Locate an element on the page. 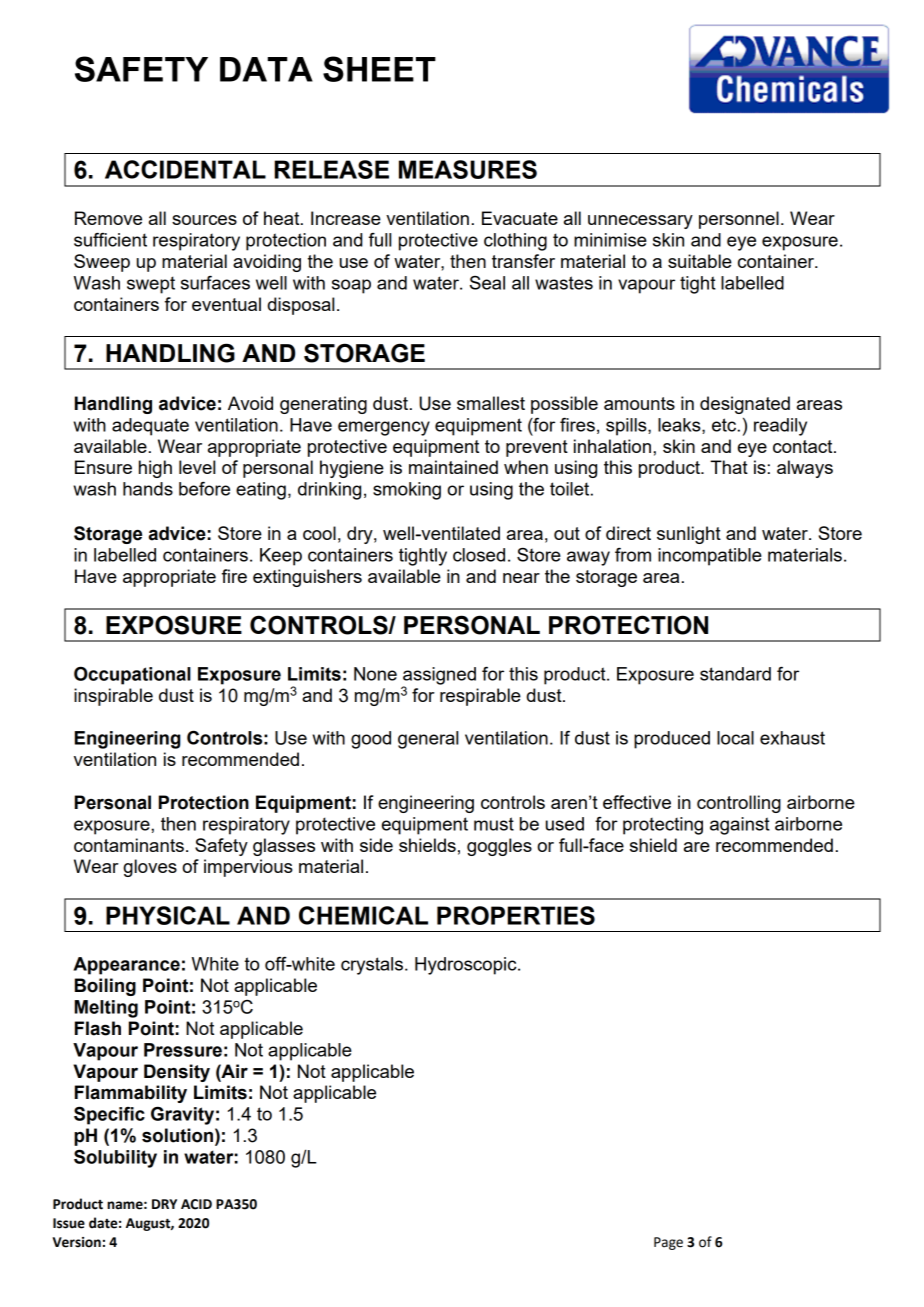 This page has width=924, height=1307. against is located at coordinates (740, 826).
